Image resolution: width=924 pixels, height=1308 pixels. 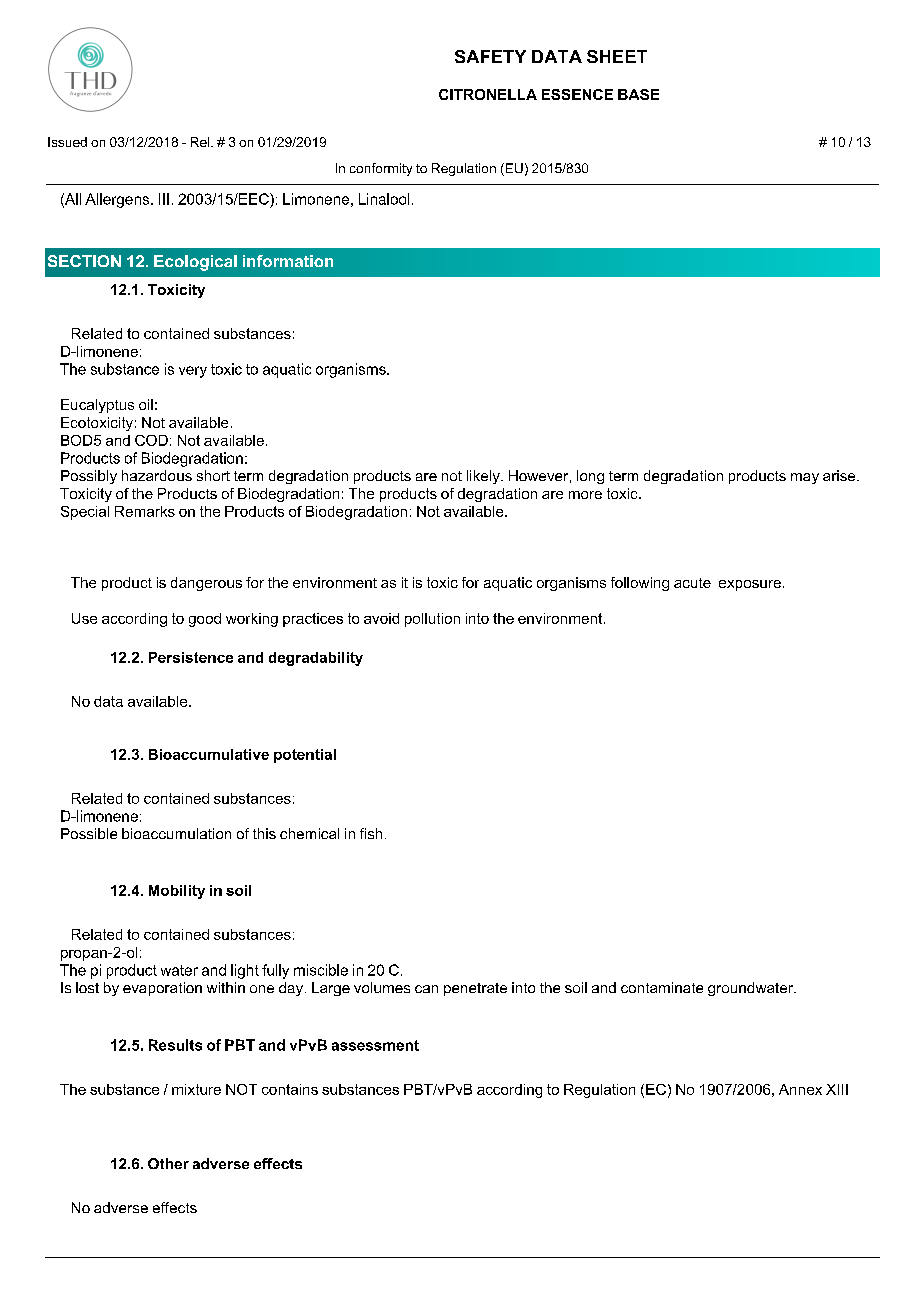 I want to click on Other, so click(x=168, y=1163).
